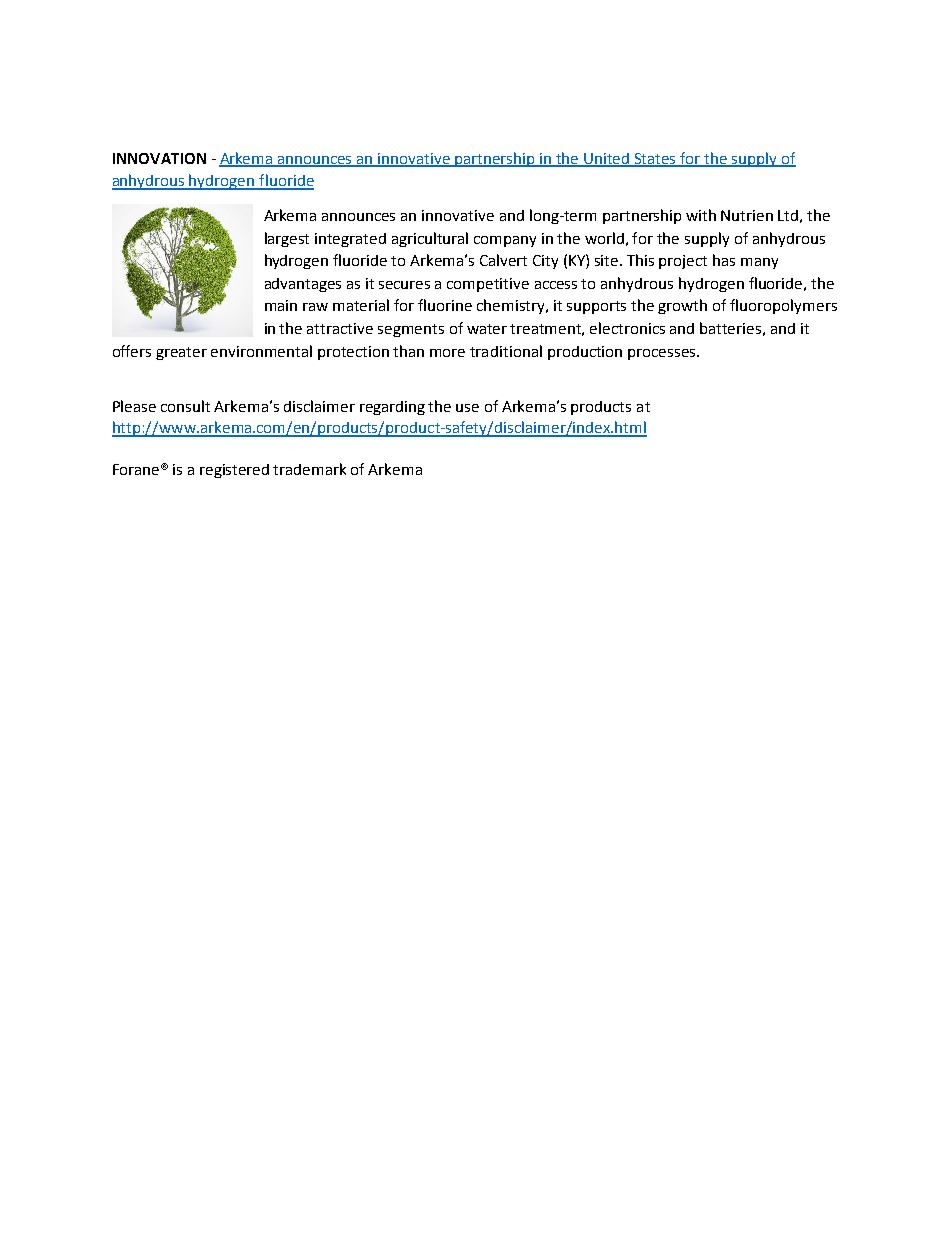  I want to click on United, so click(607, 159).
